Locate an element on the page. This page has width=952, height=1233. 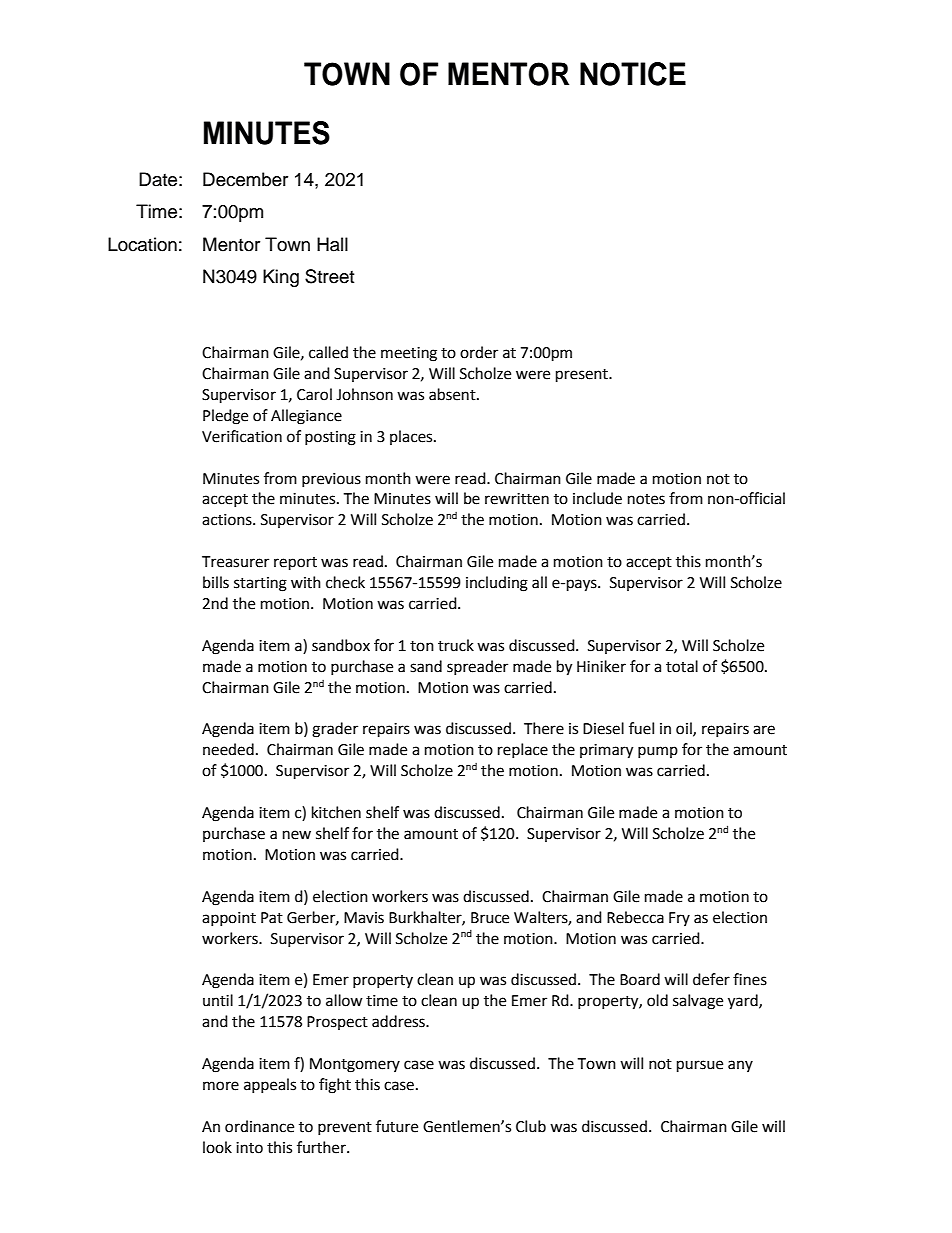
more is located at coordinates (221, 1086).
